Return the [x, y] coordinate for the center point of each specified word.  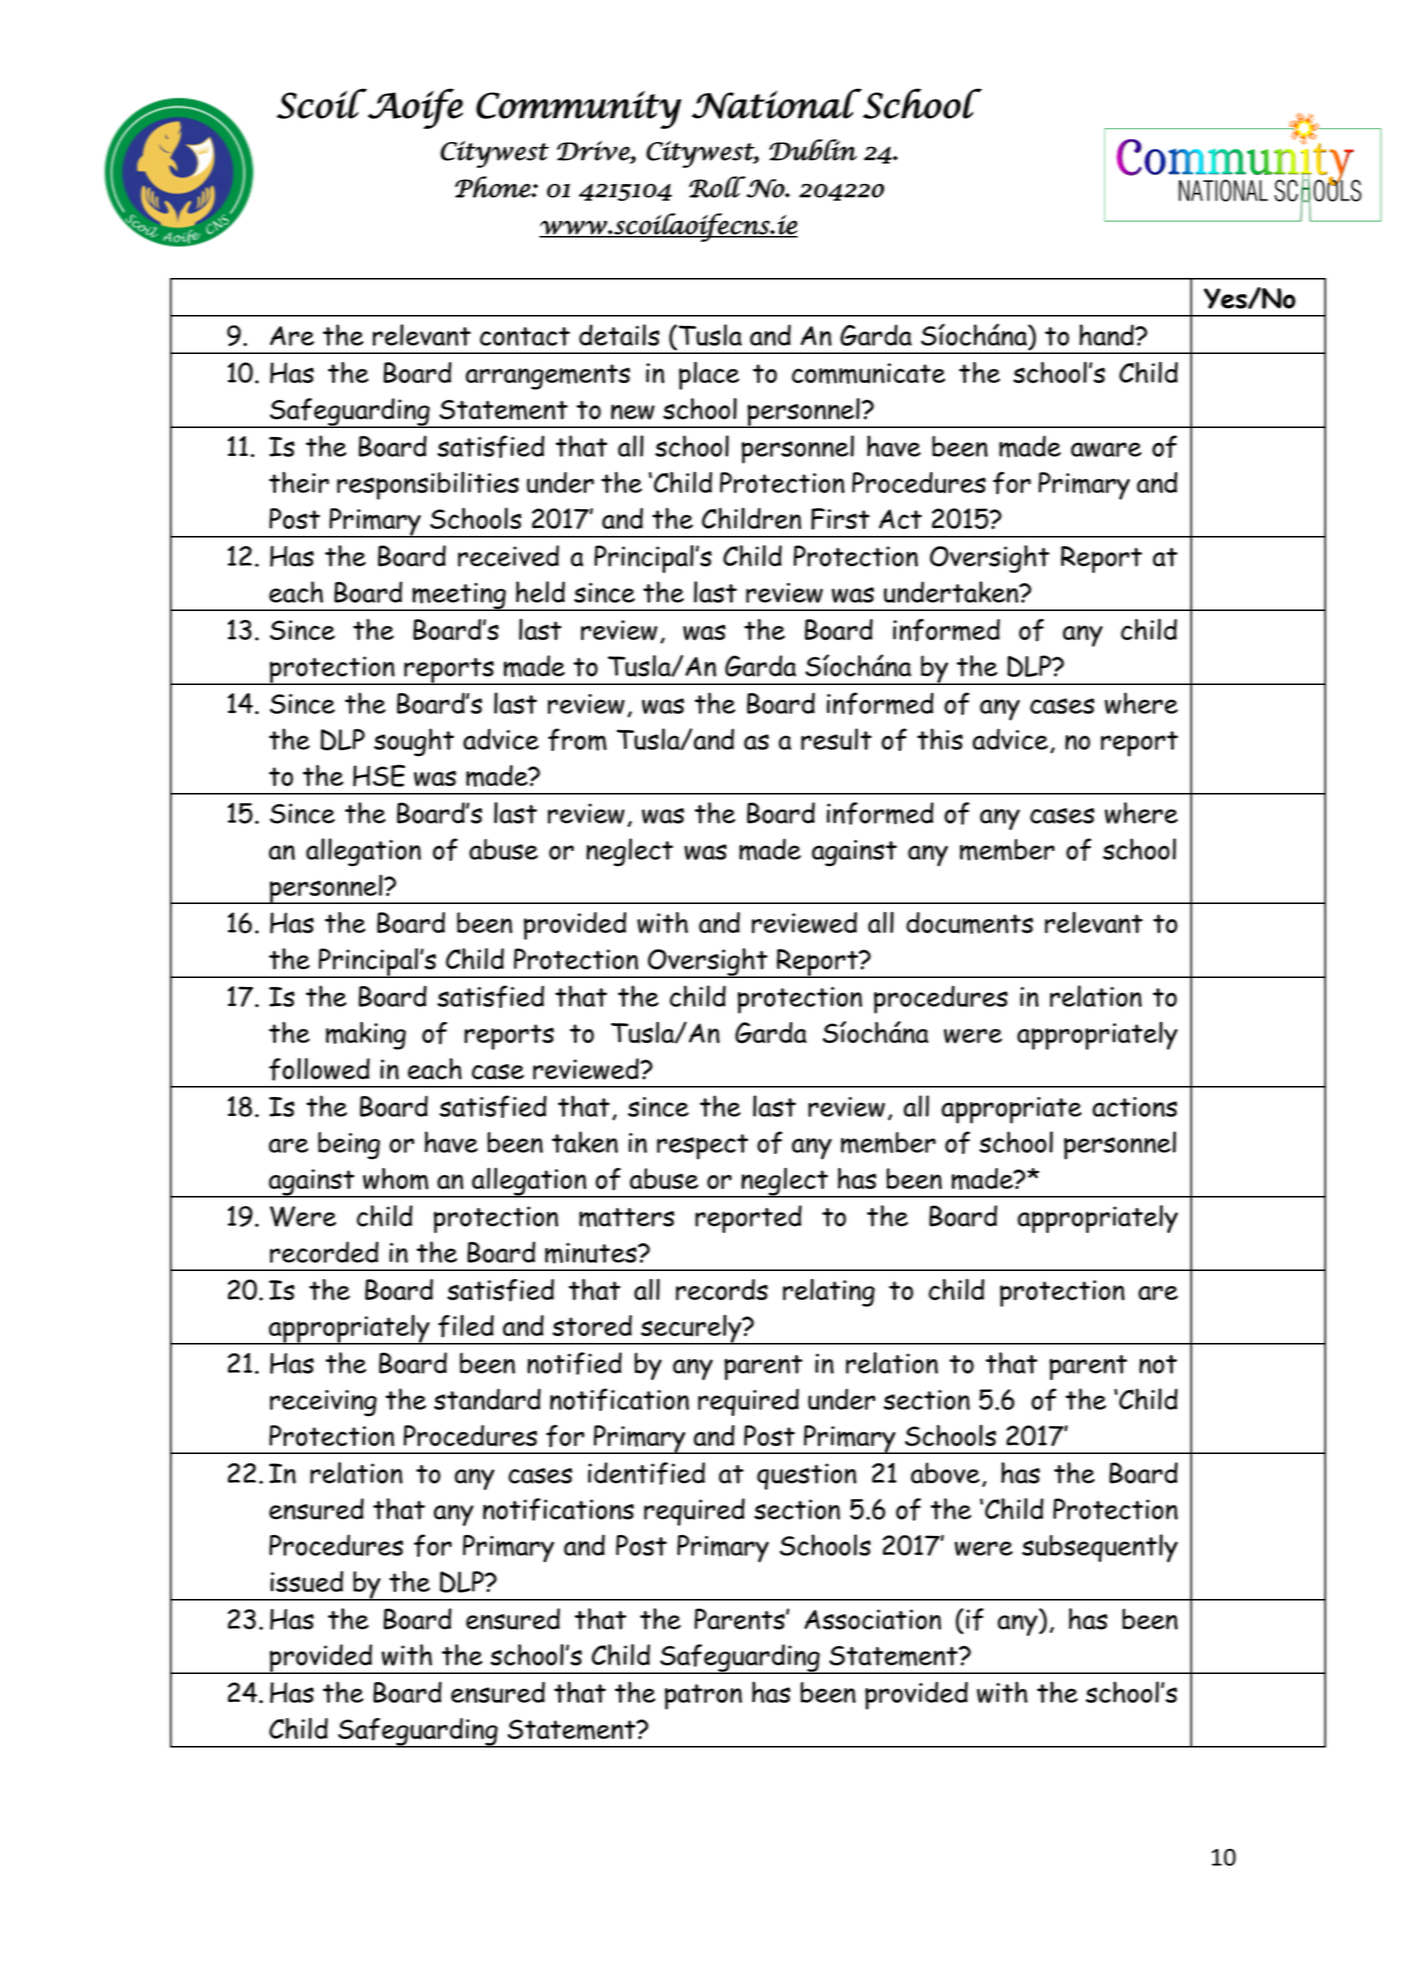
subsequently [1100, 1548]
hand [1107, 335]
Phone [493, 187]
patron [703, 1697]
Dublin [813, 150]
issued [306, 1582]
